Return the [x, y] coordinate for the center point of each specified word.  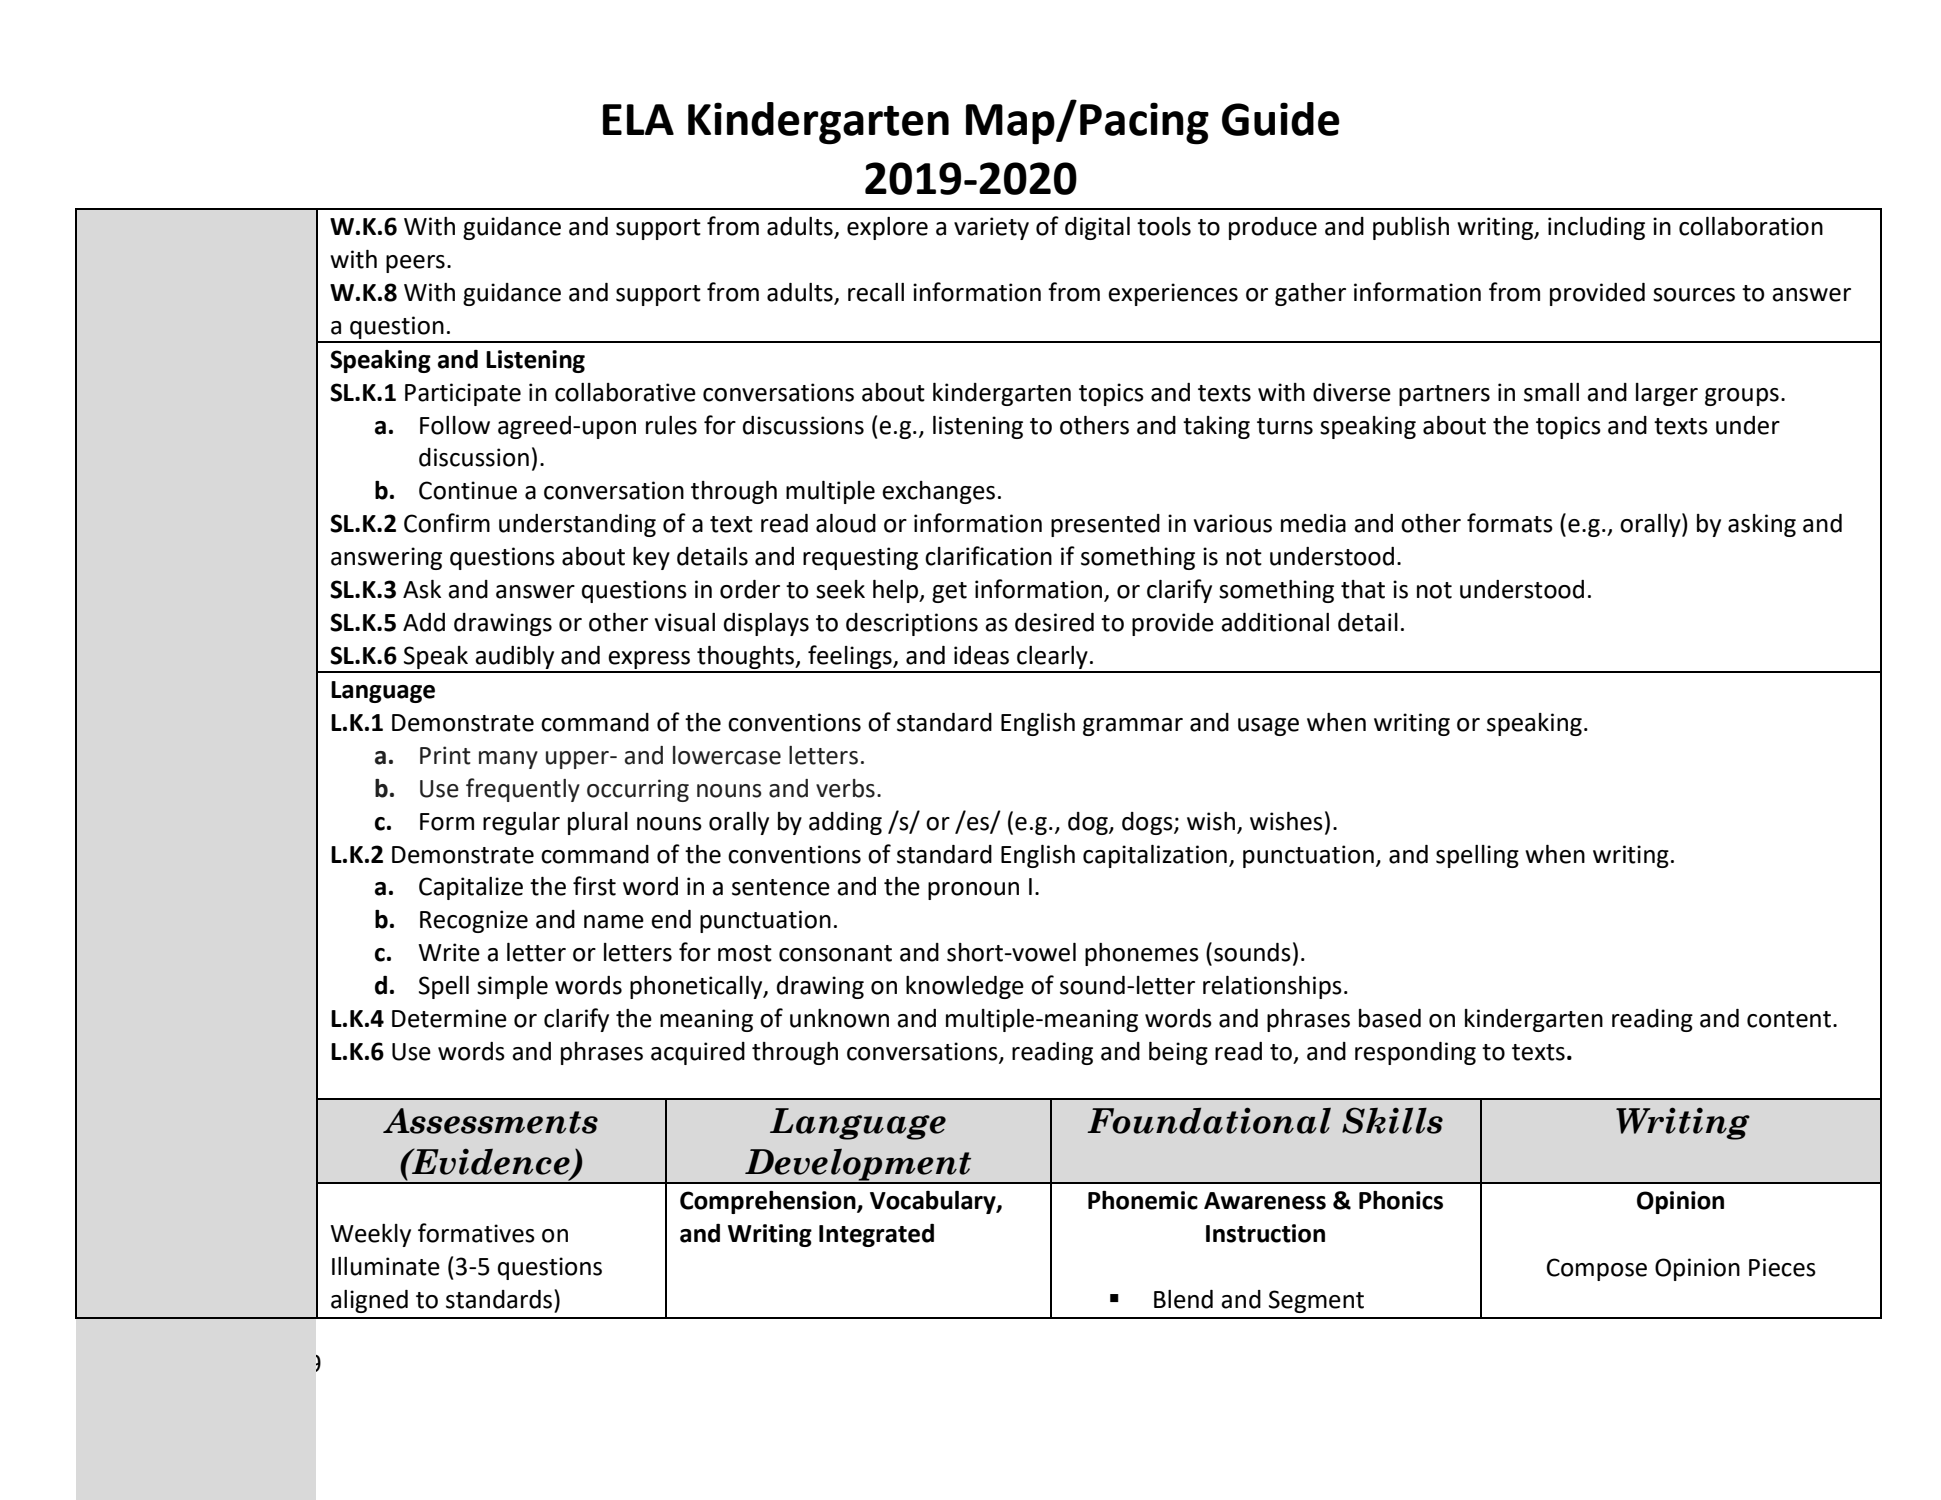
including [1596, 228]
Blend [1183, 1299]
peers [415, 264]
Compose [1597, 1269]
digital [1097, 228]
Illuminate [386, 1266]
